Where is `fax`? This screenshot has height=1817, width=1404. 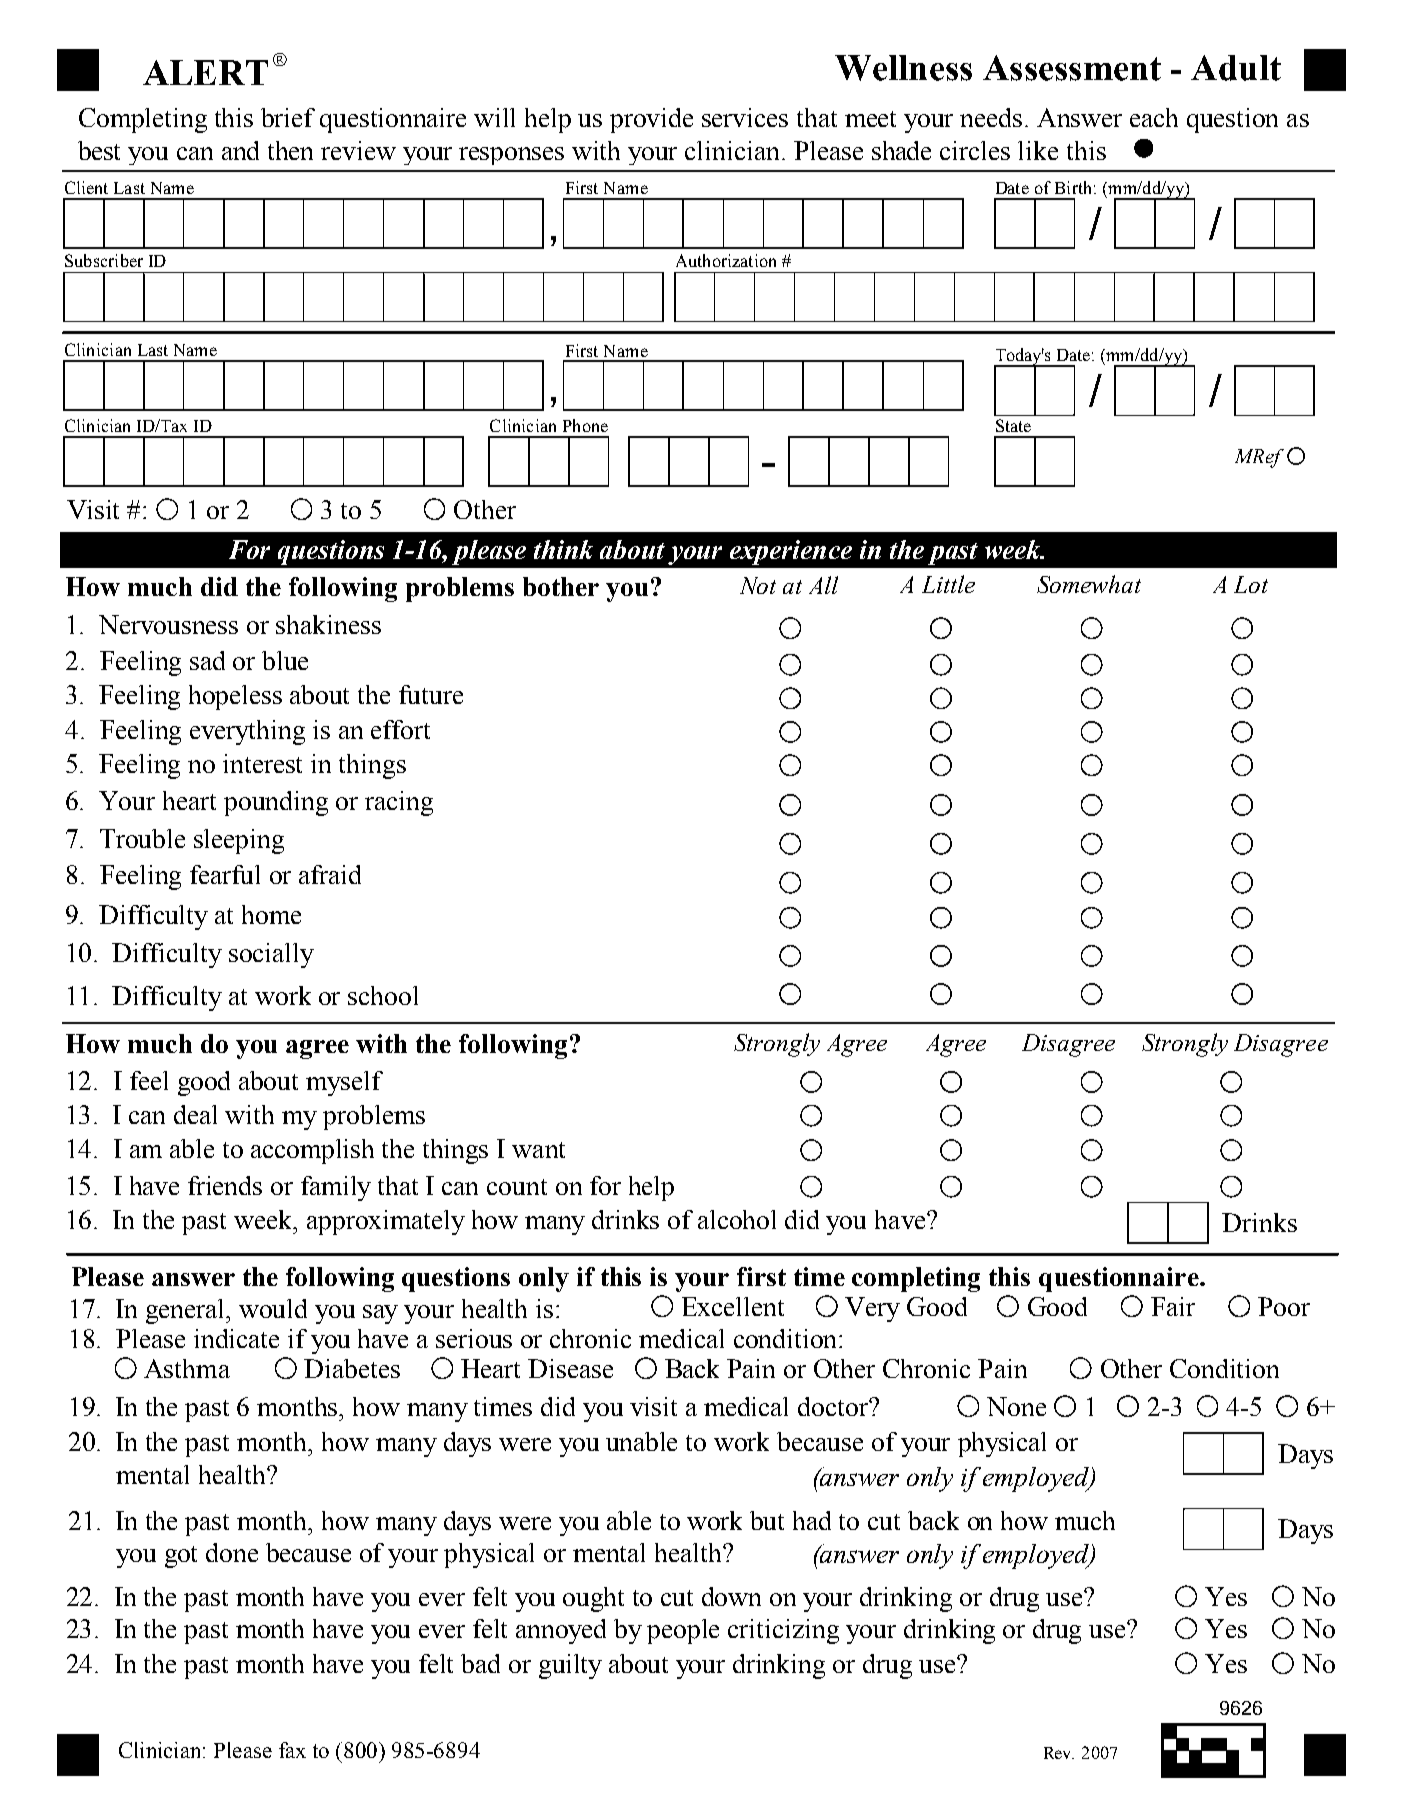
fax is located at coordinates (292, 1750).
